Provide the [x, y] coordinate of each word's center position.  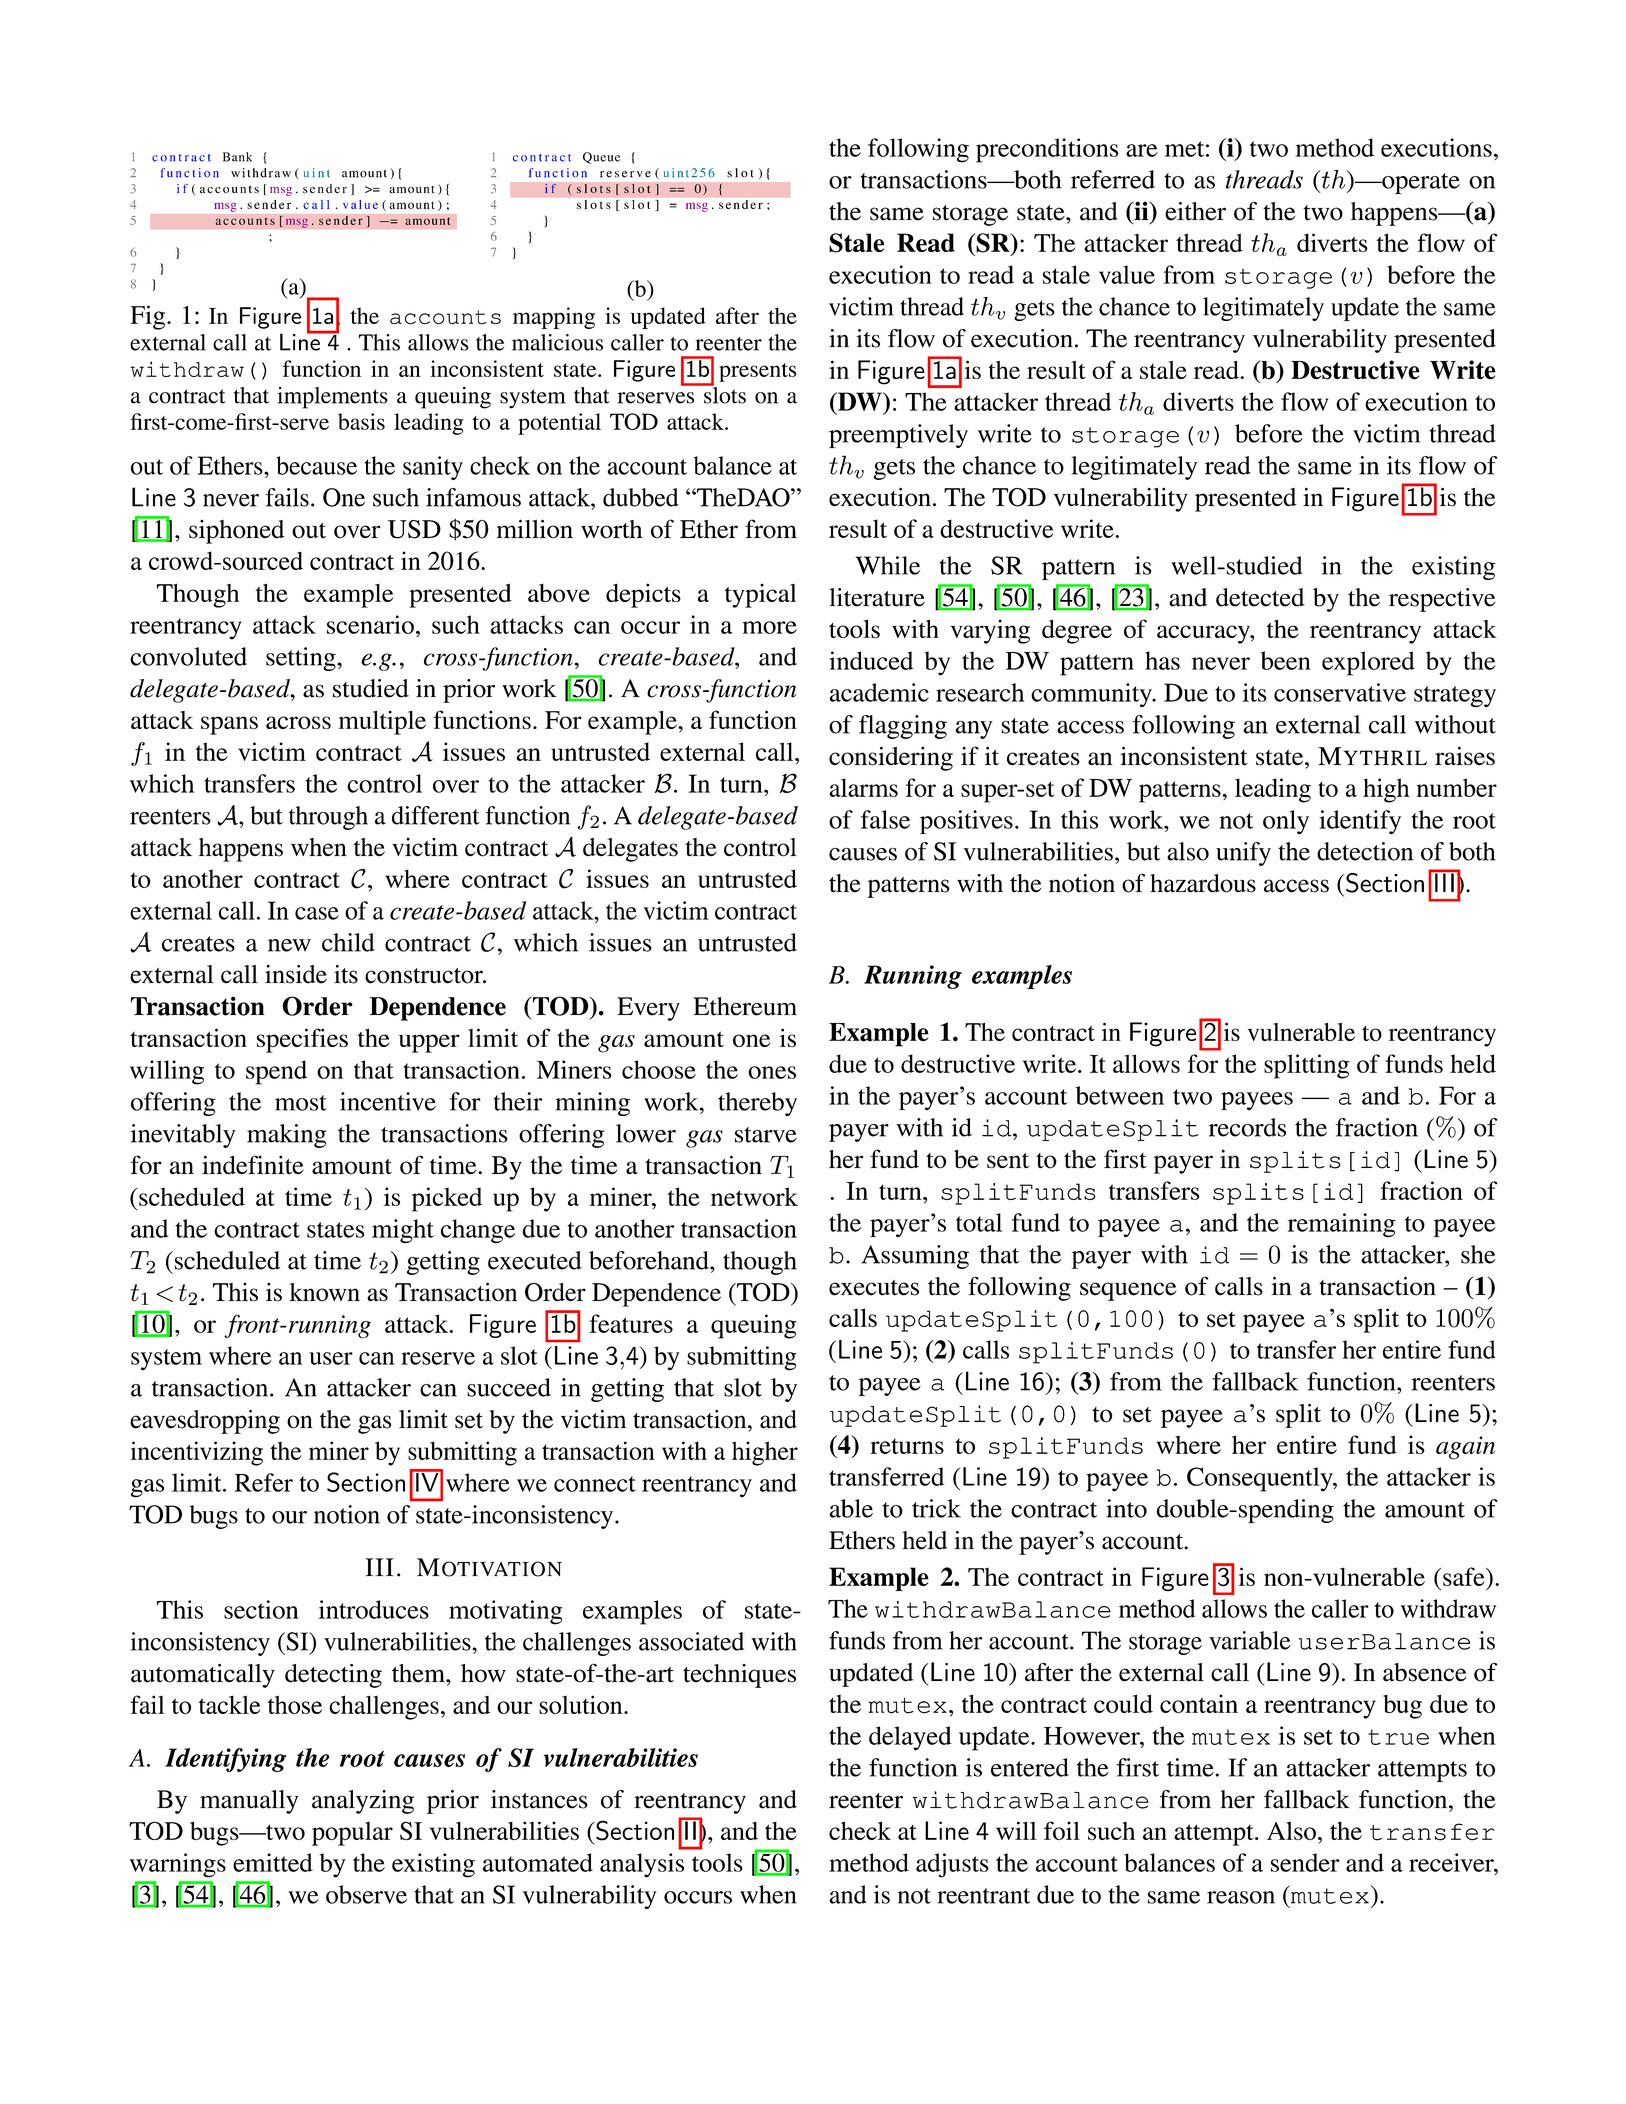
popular [352, 1834]
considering [891, 758]
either [1195, 211]
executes [874, 1288]
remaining [1342, 1225]
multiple [382, 722]
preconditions [1047, 150]
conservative [1340, 692]
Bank [237, 157]
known [324, 1292]
